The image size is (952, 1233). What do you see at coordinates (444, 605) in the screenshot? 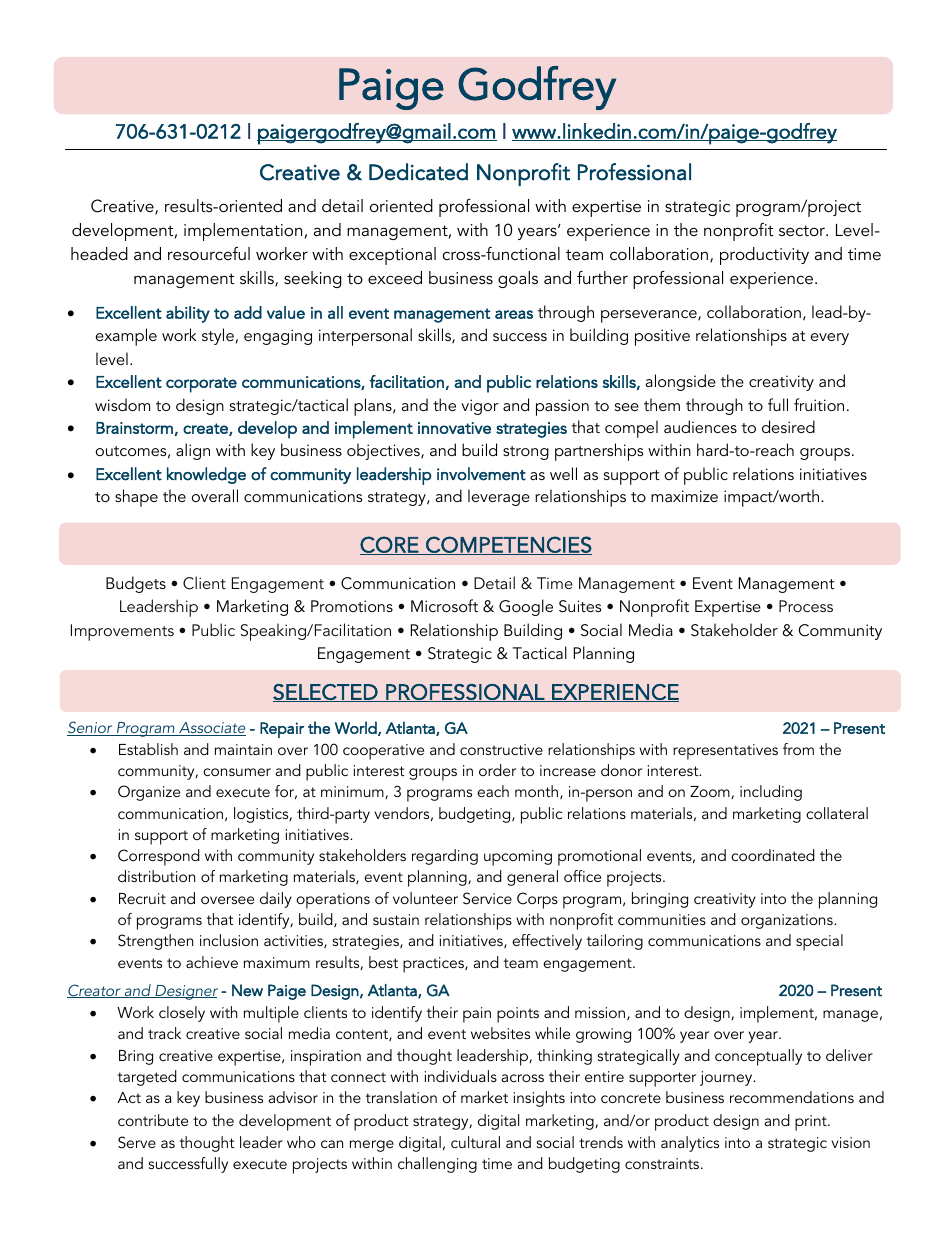
I see `Microsoft` at bounding box center [444, 605].
